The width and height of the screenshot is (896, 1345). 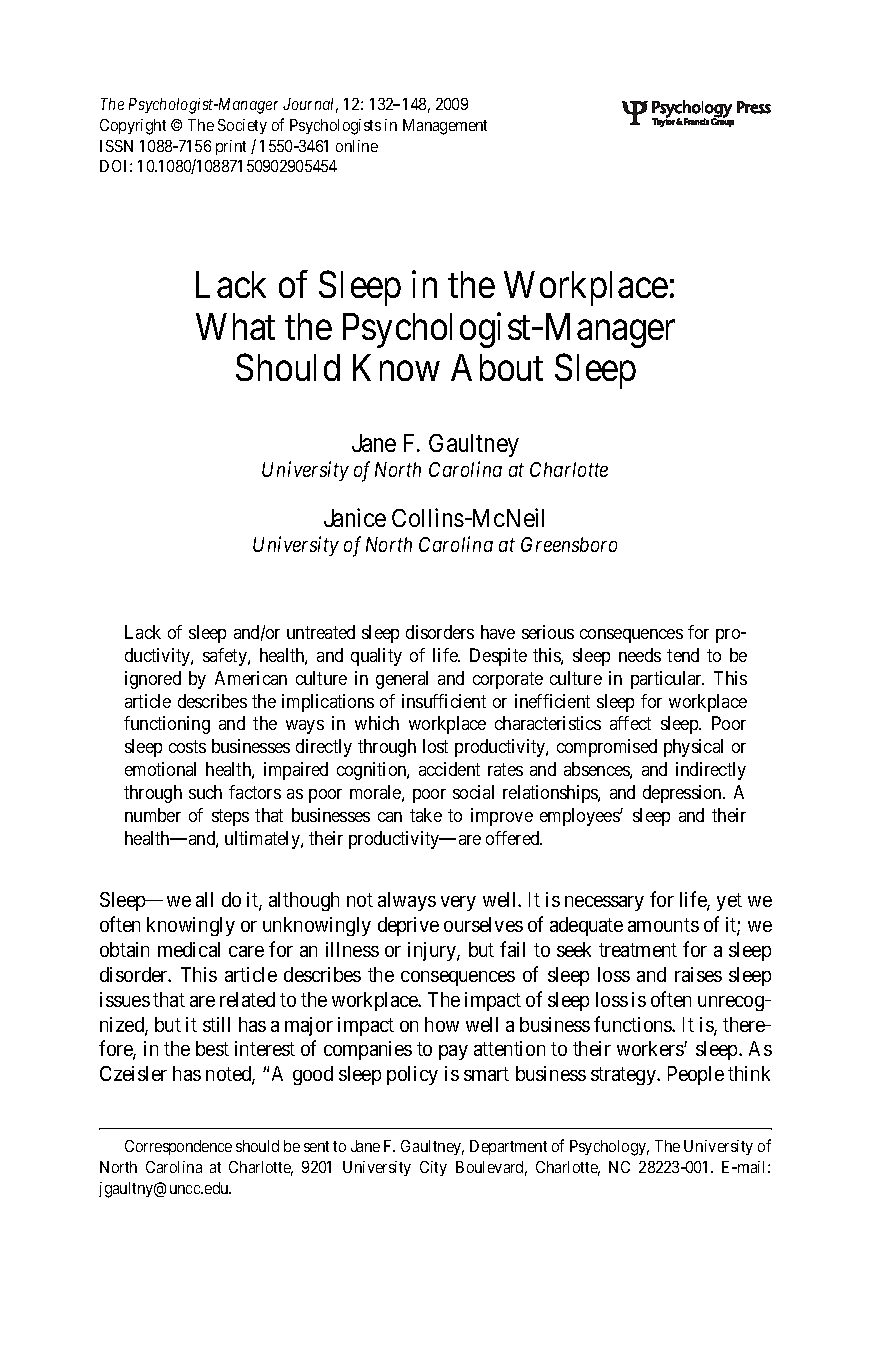 What do you see at coordinates (458, 903) in the screenshot?
I see `very` at bounding box center [458, 903].
